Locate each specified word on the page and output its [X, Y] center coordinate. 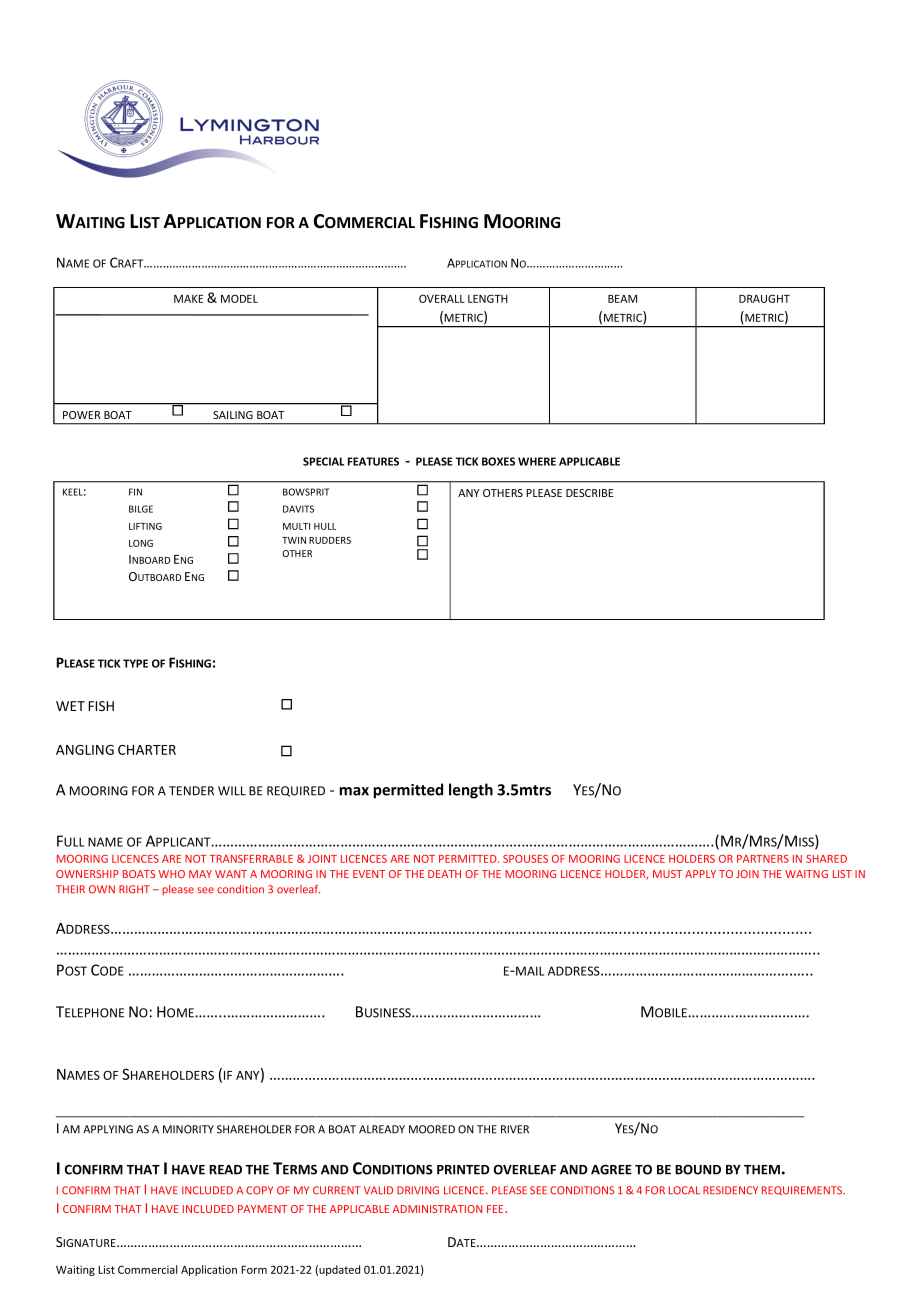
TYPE [135, 663]
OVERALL [442, 298]
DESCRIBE [589, 493]
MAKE [188, 299]
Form [254, 1270]
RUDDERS [330, 540]
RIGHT [134, 889]
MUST [667, 874]
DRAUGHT [764, 298]
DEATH [444, 874]
